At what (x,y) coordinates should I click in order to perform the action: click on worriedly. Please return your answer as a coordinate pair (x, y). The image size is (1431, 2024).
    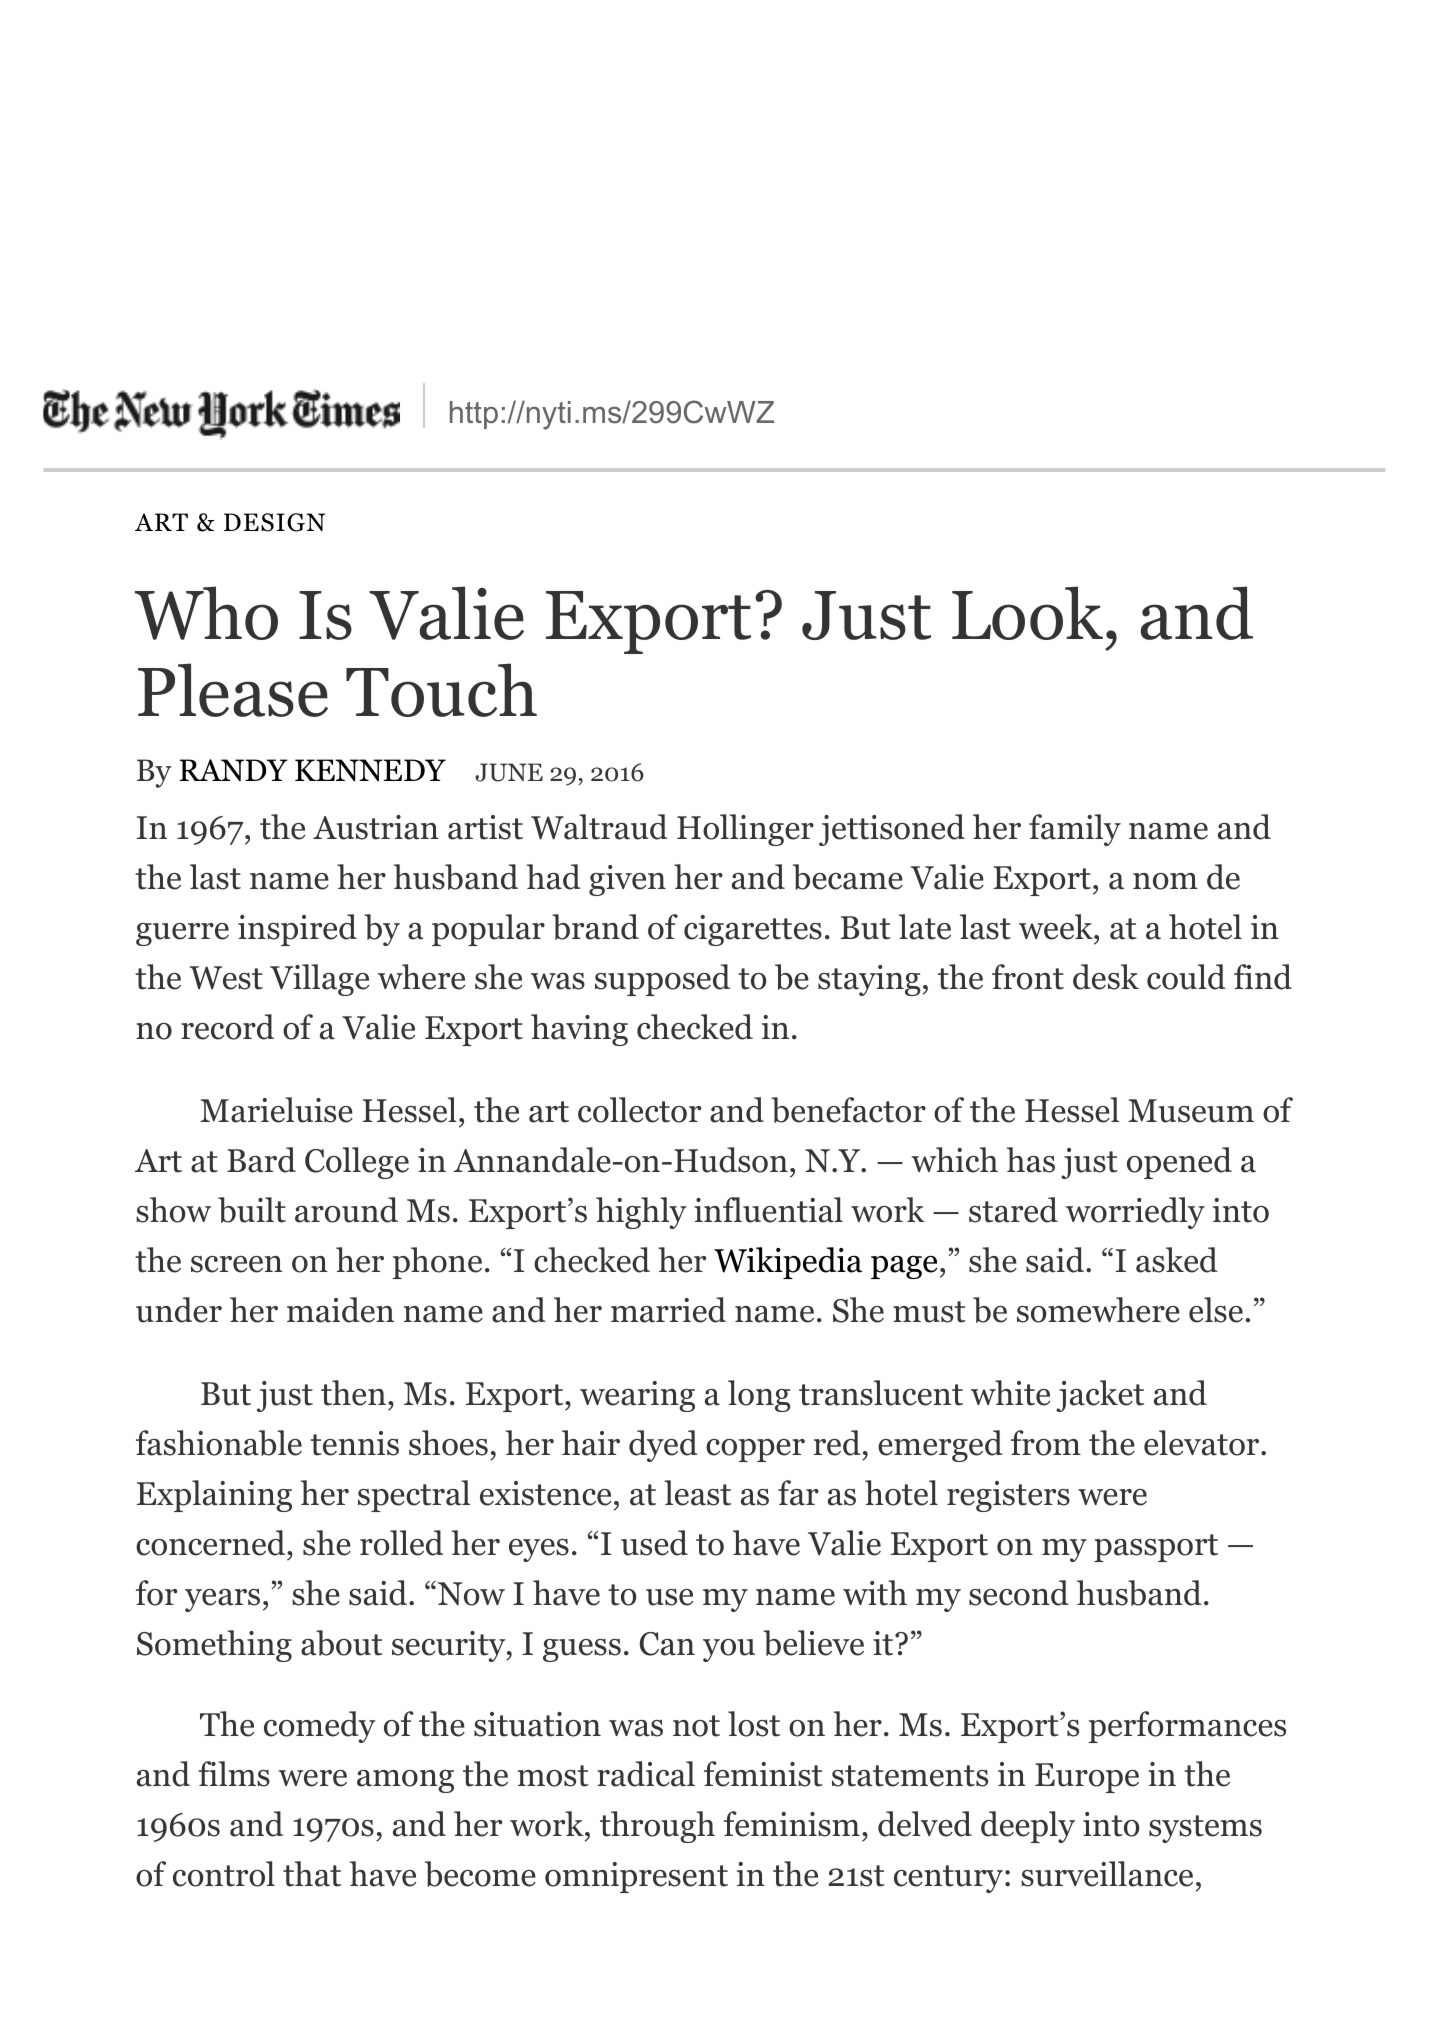
    Looking at the image, I should click on (1135, 1213).
